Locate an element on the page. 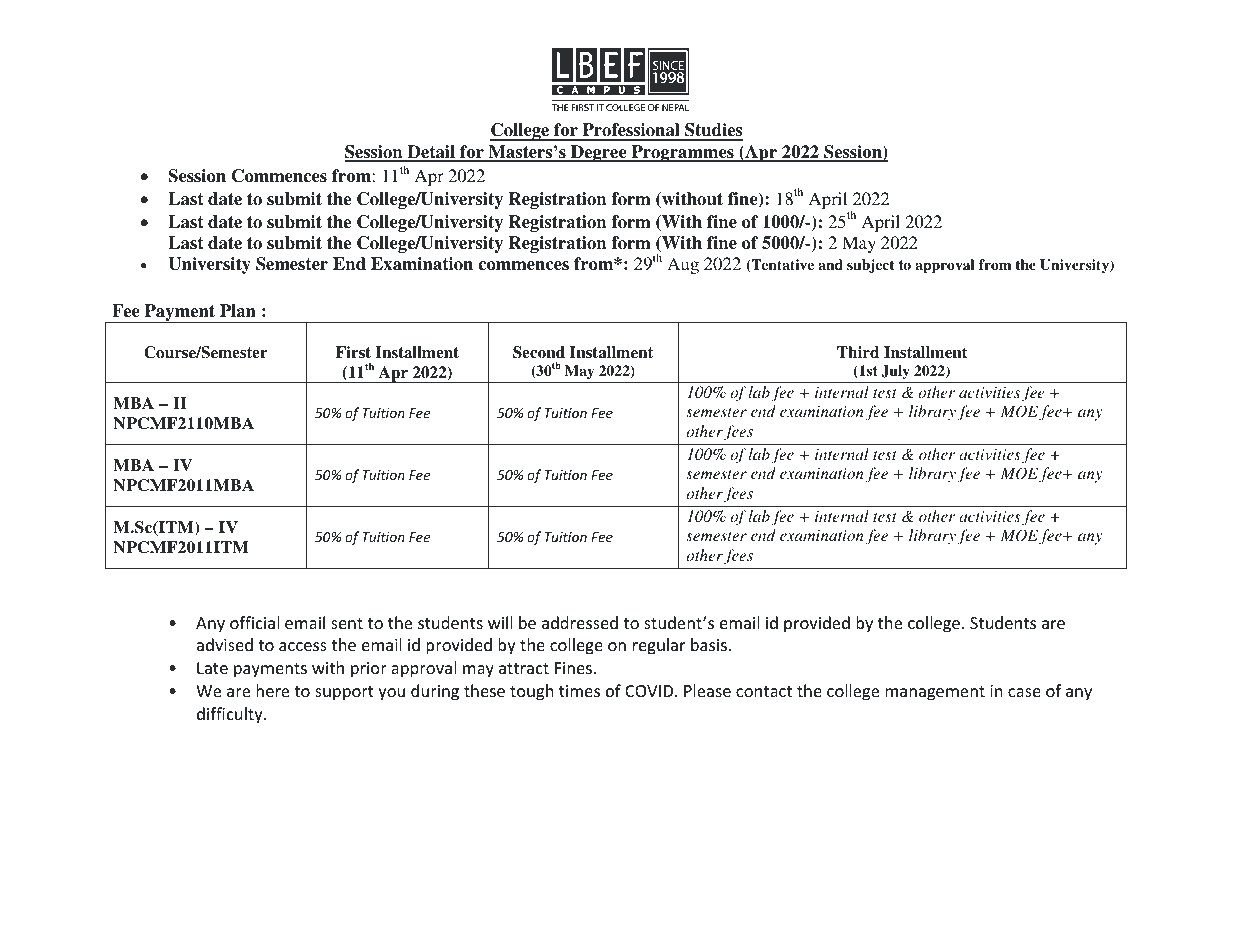  Degree is located at coordinates (599, 153).
